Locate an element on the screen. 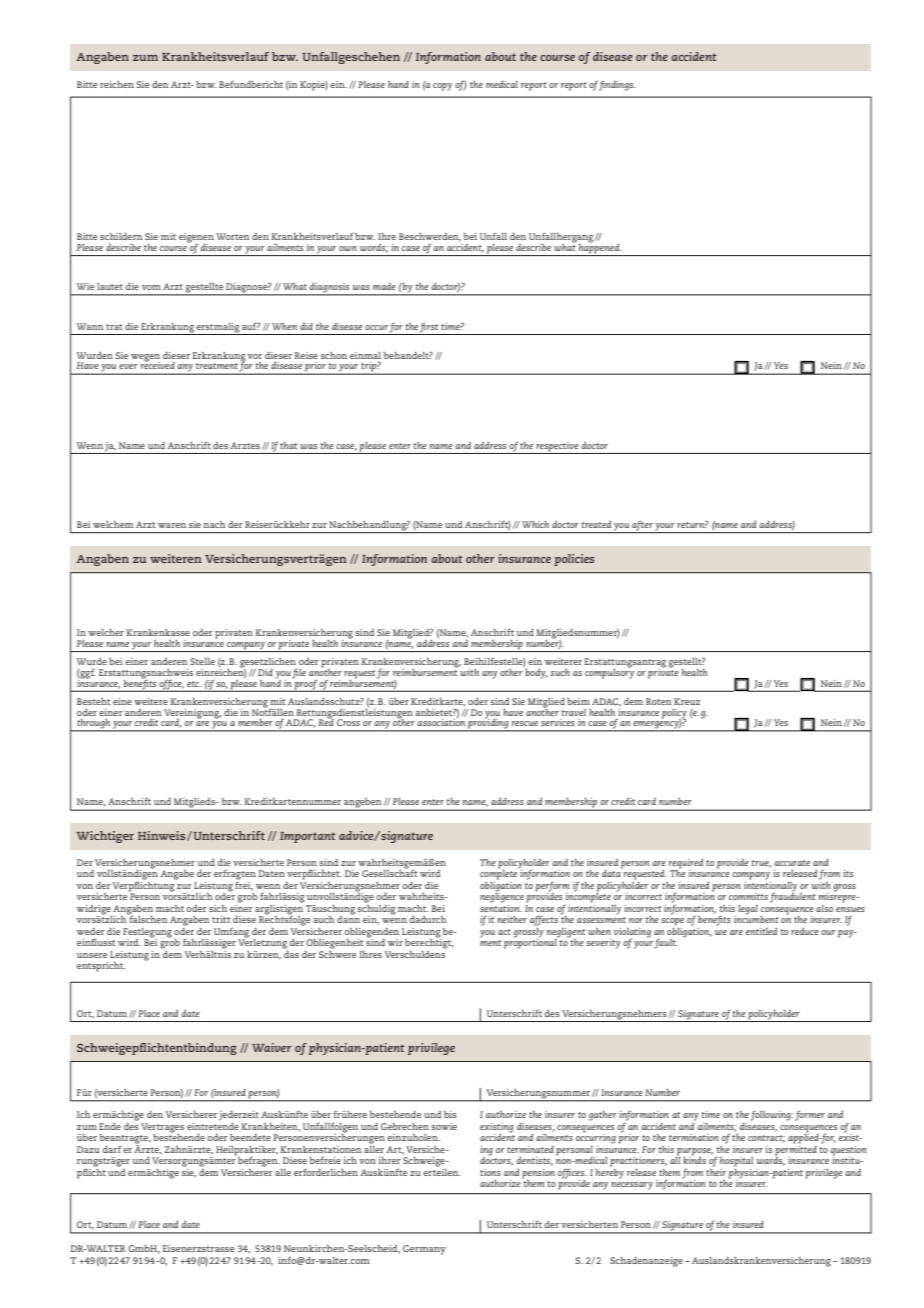 The width and height of the screenshot is (924, 1308). Waiver is located at coordinates (272, 1047).
